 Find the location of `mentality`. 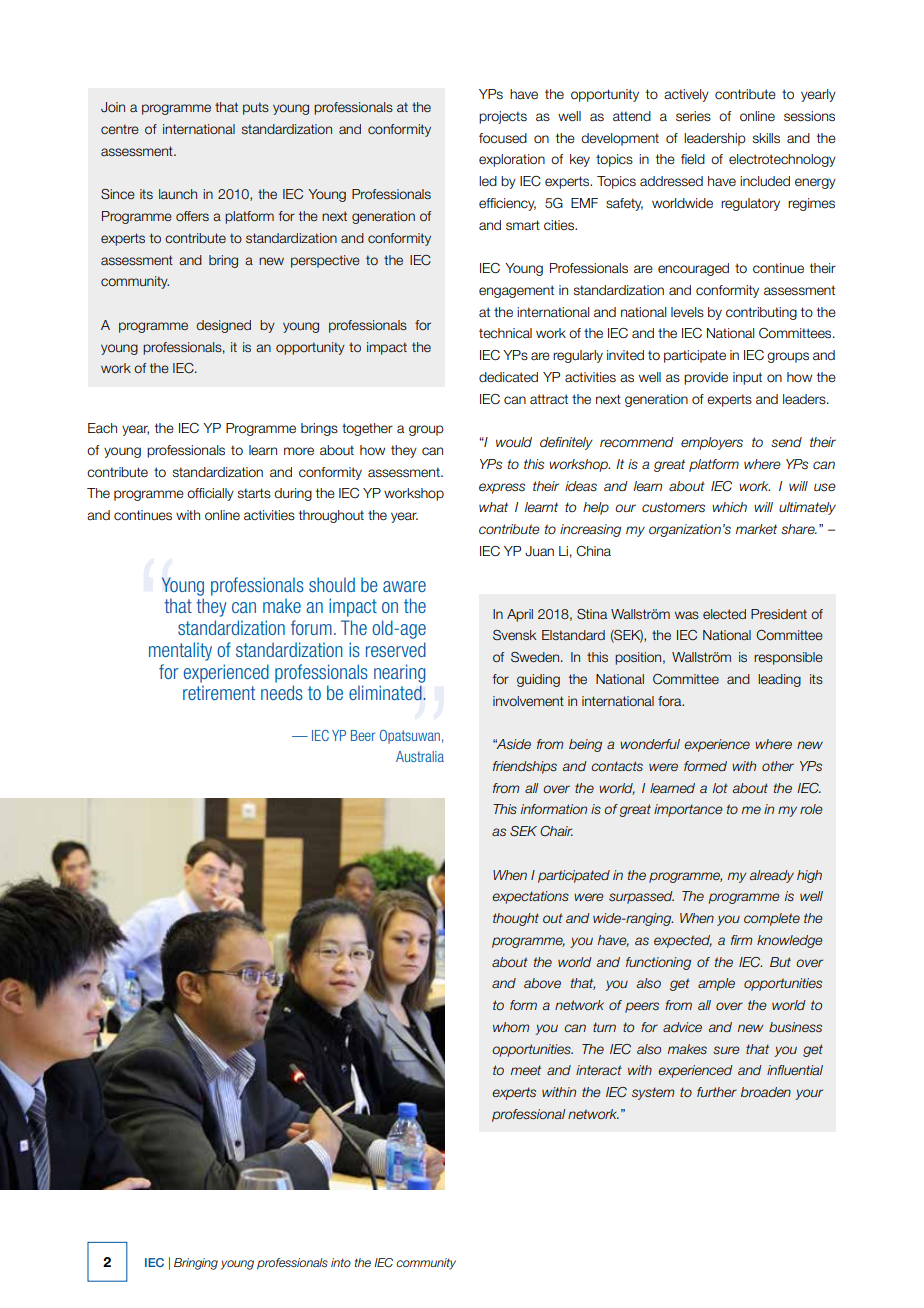

mentality is located at coordinates (180, 651).
